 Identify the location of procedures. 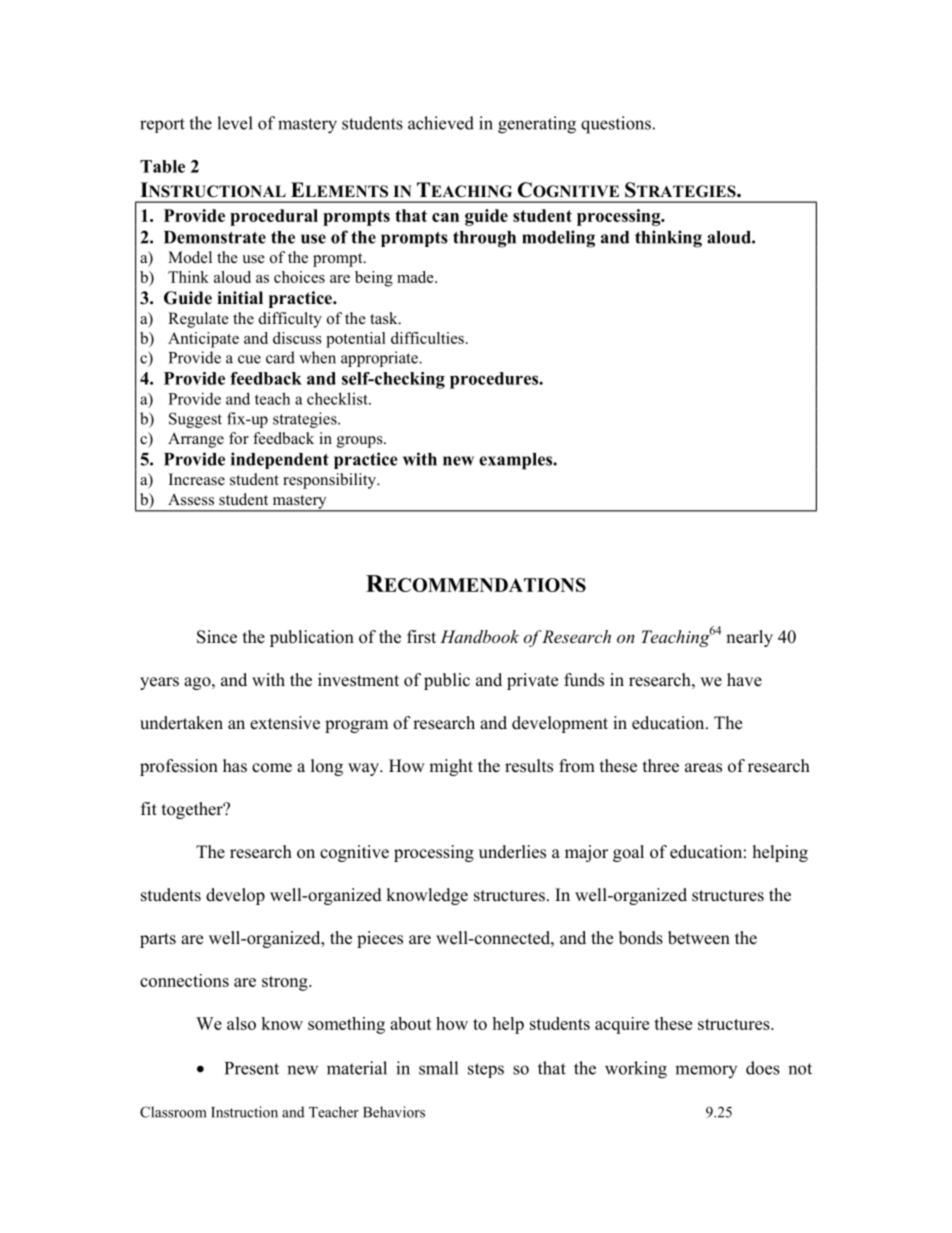
(495, 380).
